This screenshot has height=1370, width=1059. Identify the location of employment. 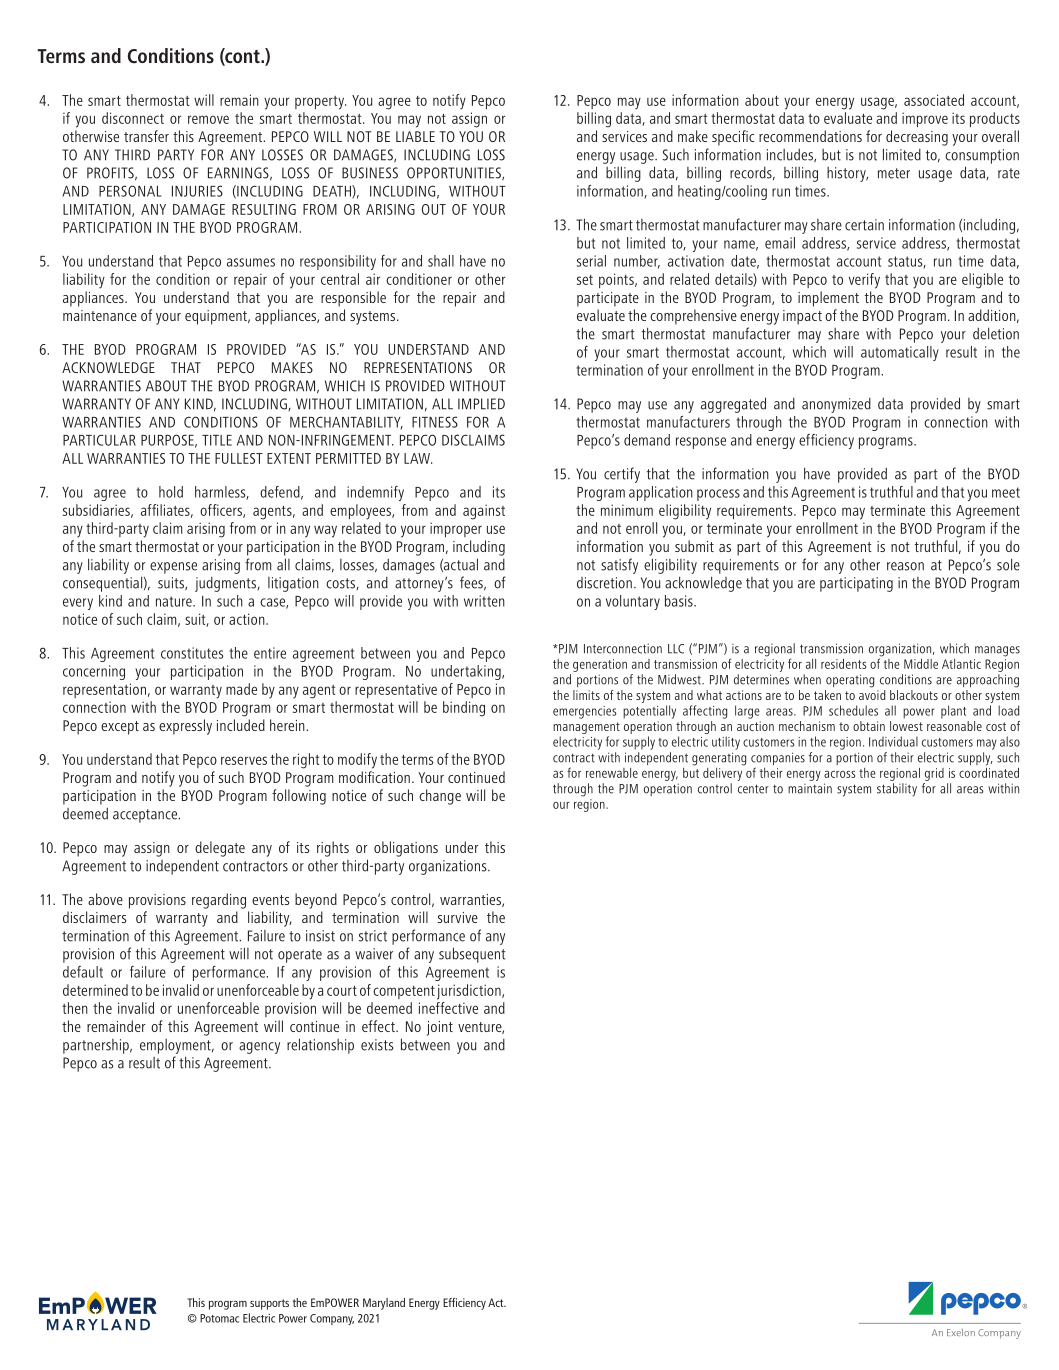
(176, 1046).
